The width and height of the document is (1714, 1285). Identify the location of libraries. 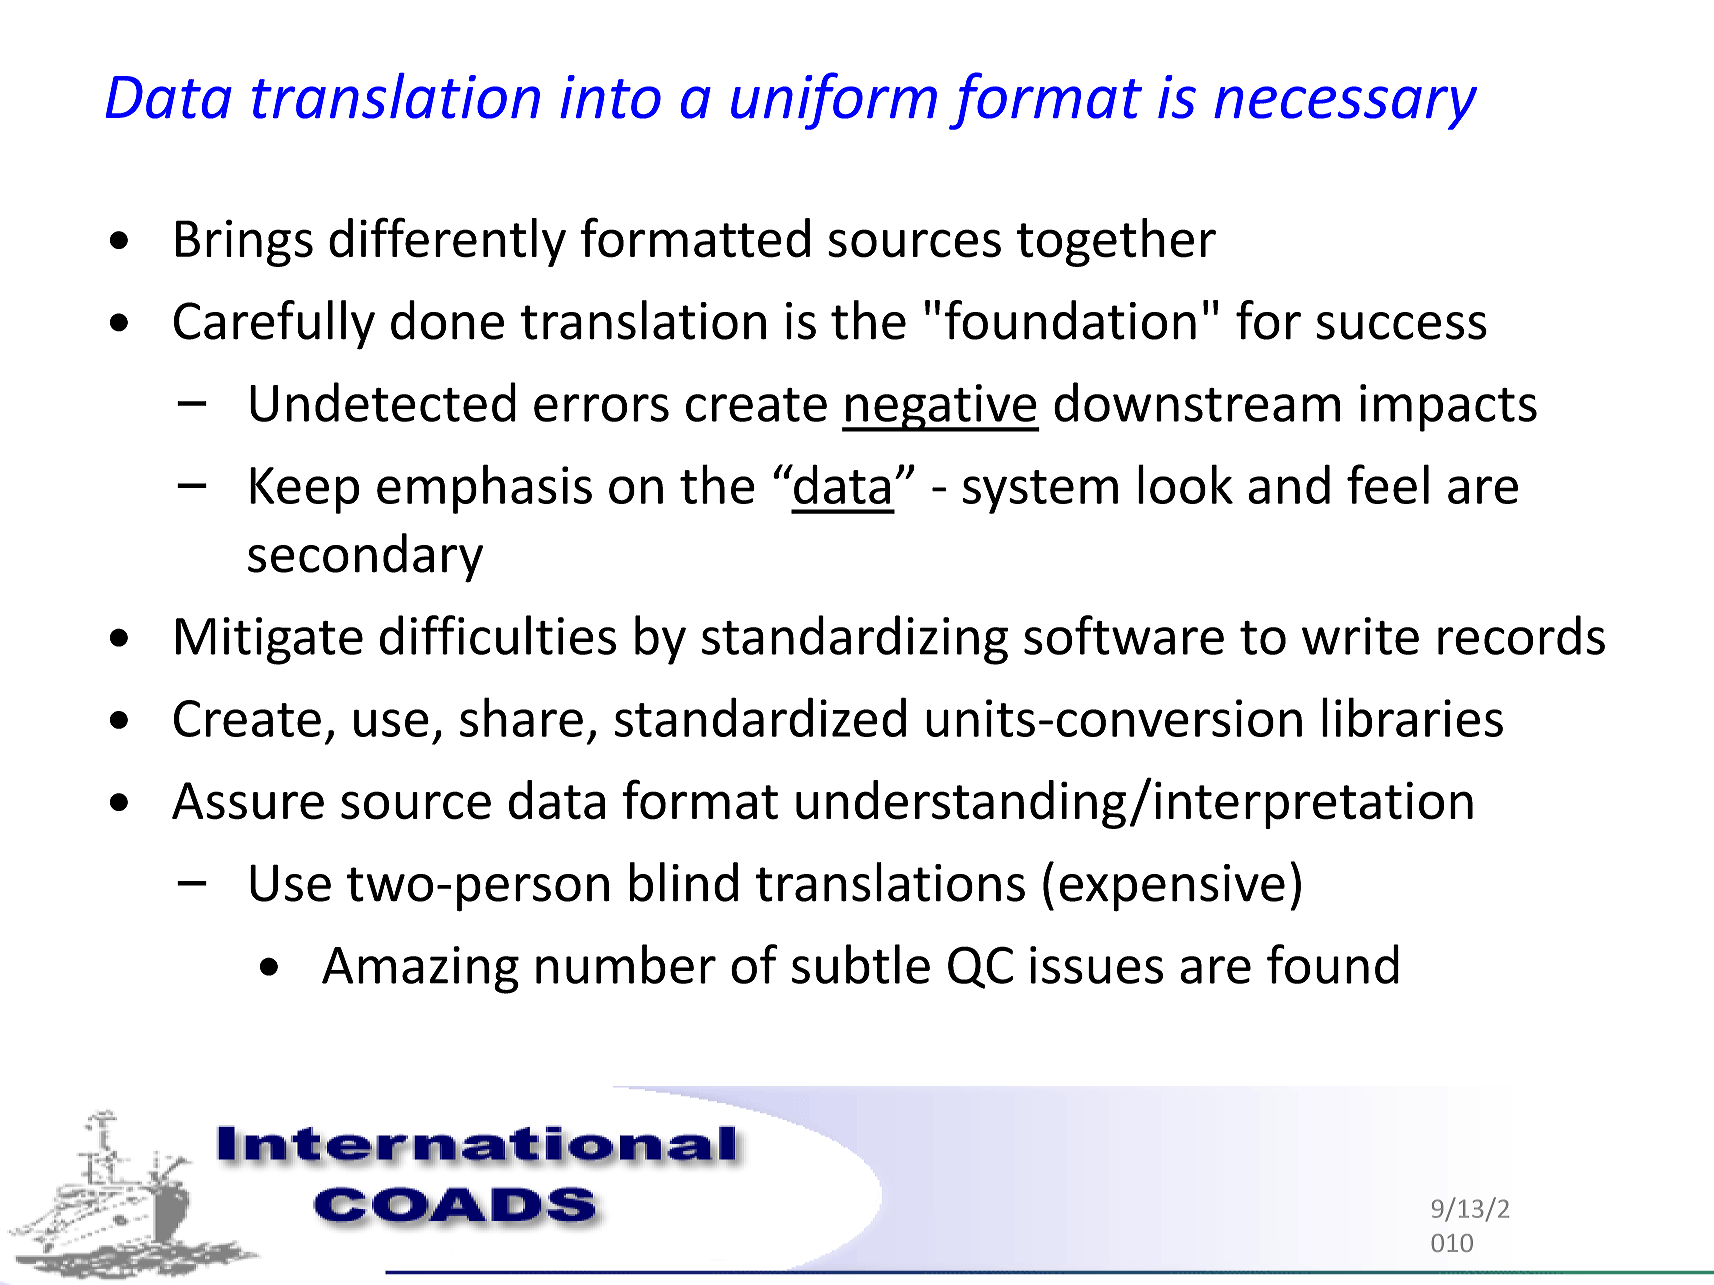
(1412, 717).
